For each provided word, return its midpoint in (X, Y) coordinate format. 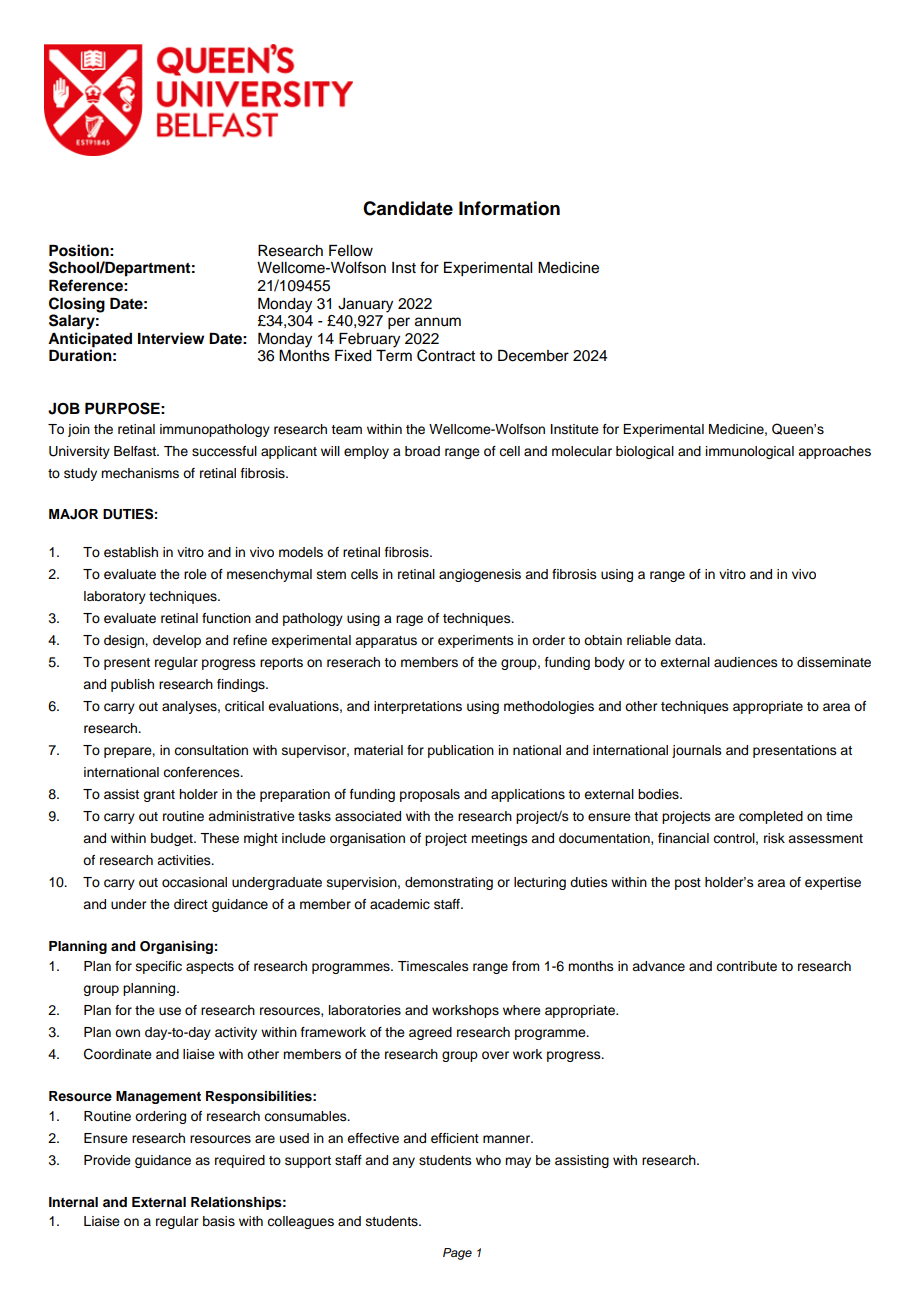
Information (509, 208)
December (533, 356)
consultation (211, 750)
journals (697, 751)
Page (457, 1254)
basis (219, 1221)
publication (461, 751)
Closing (77, 305)
